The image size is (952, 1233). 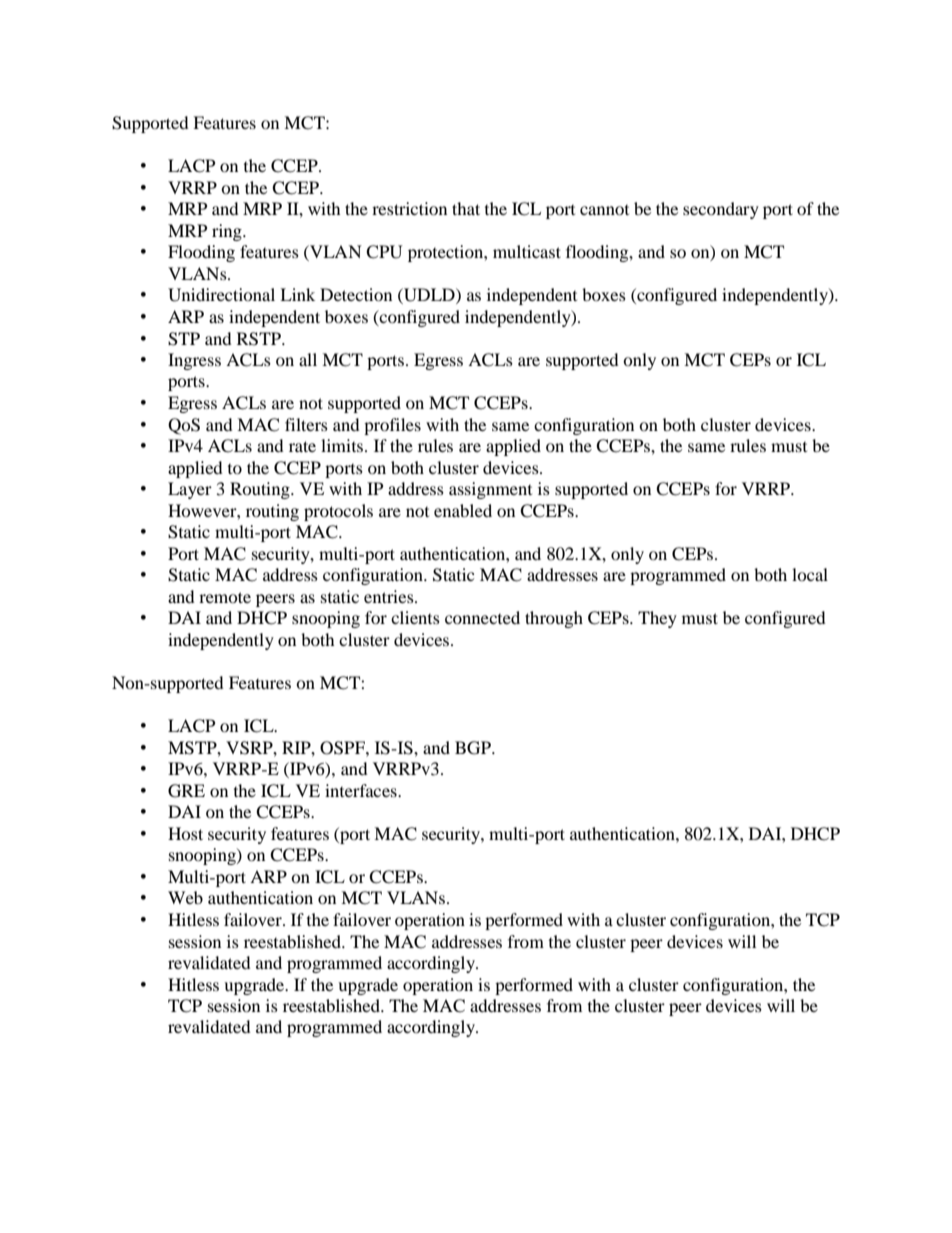 What do you see at coordinates (466, 208) in the document?
I see `that` at bounding box center [466, 208].
